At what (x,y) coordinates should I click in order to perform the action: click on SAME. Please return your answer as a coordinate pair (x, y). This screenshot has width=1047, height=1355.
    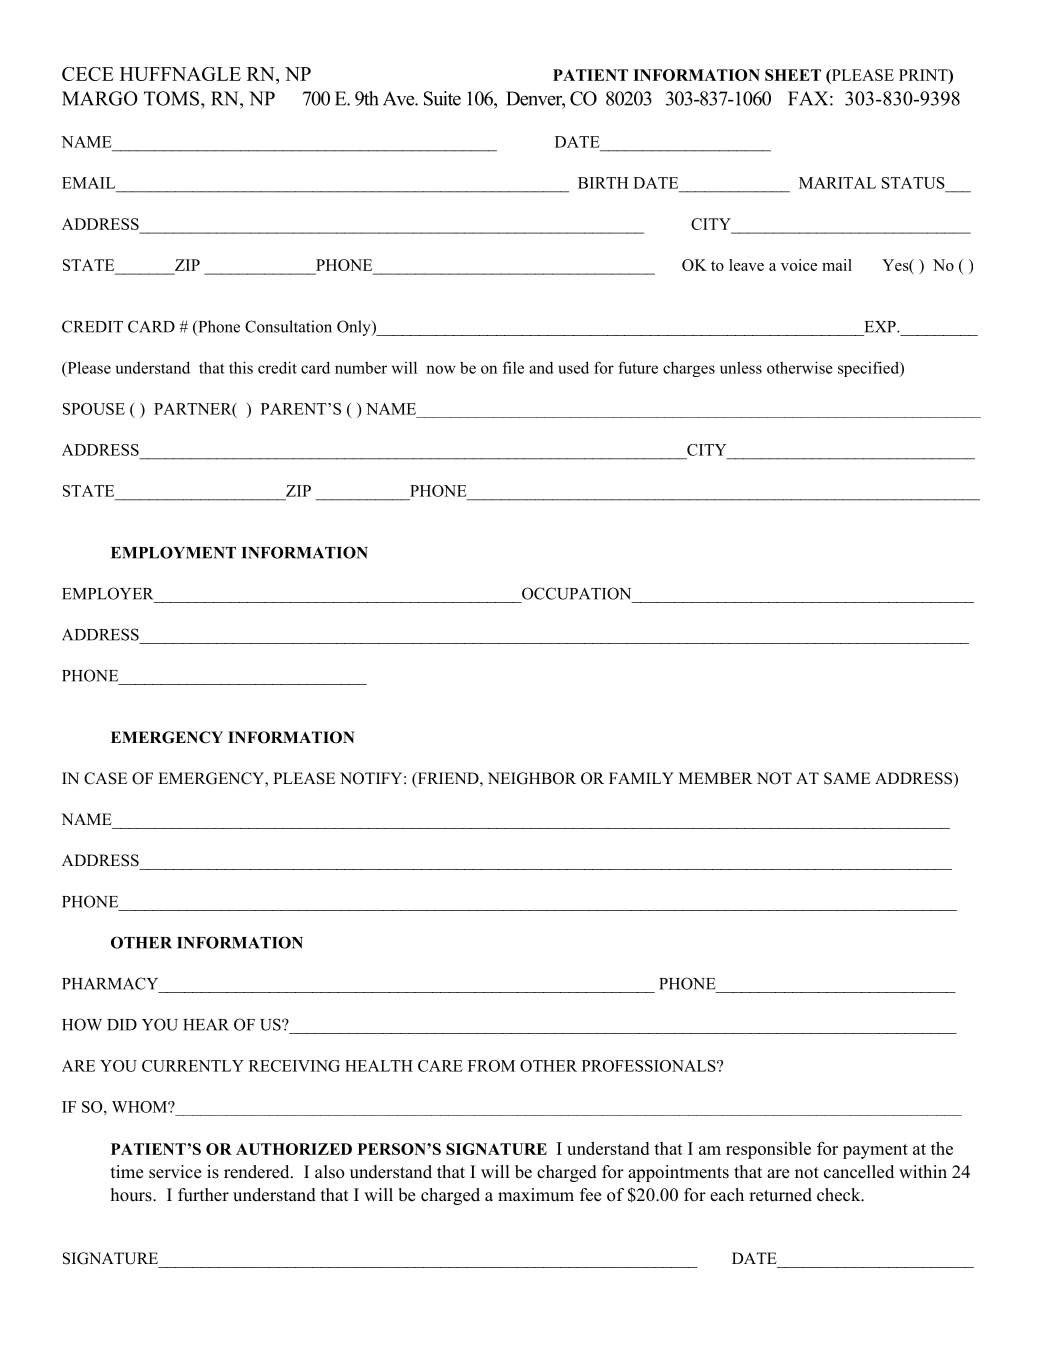
    Looking at the image, I should click on (847, 778).
